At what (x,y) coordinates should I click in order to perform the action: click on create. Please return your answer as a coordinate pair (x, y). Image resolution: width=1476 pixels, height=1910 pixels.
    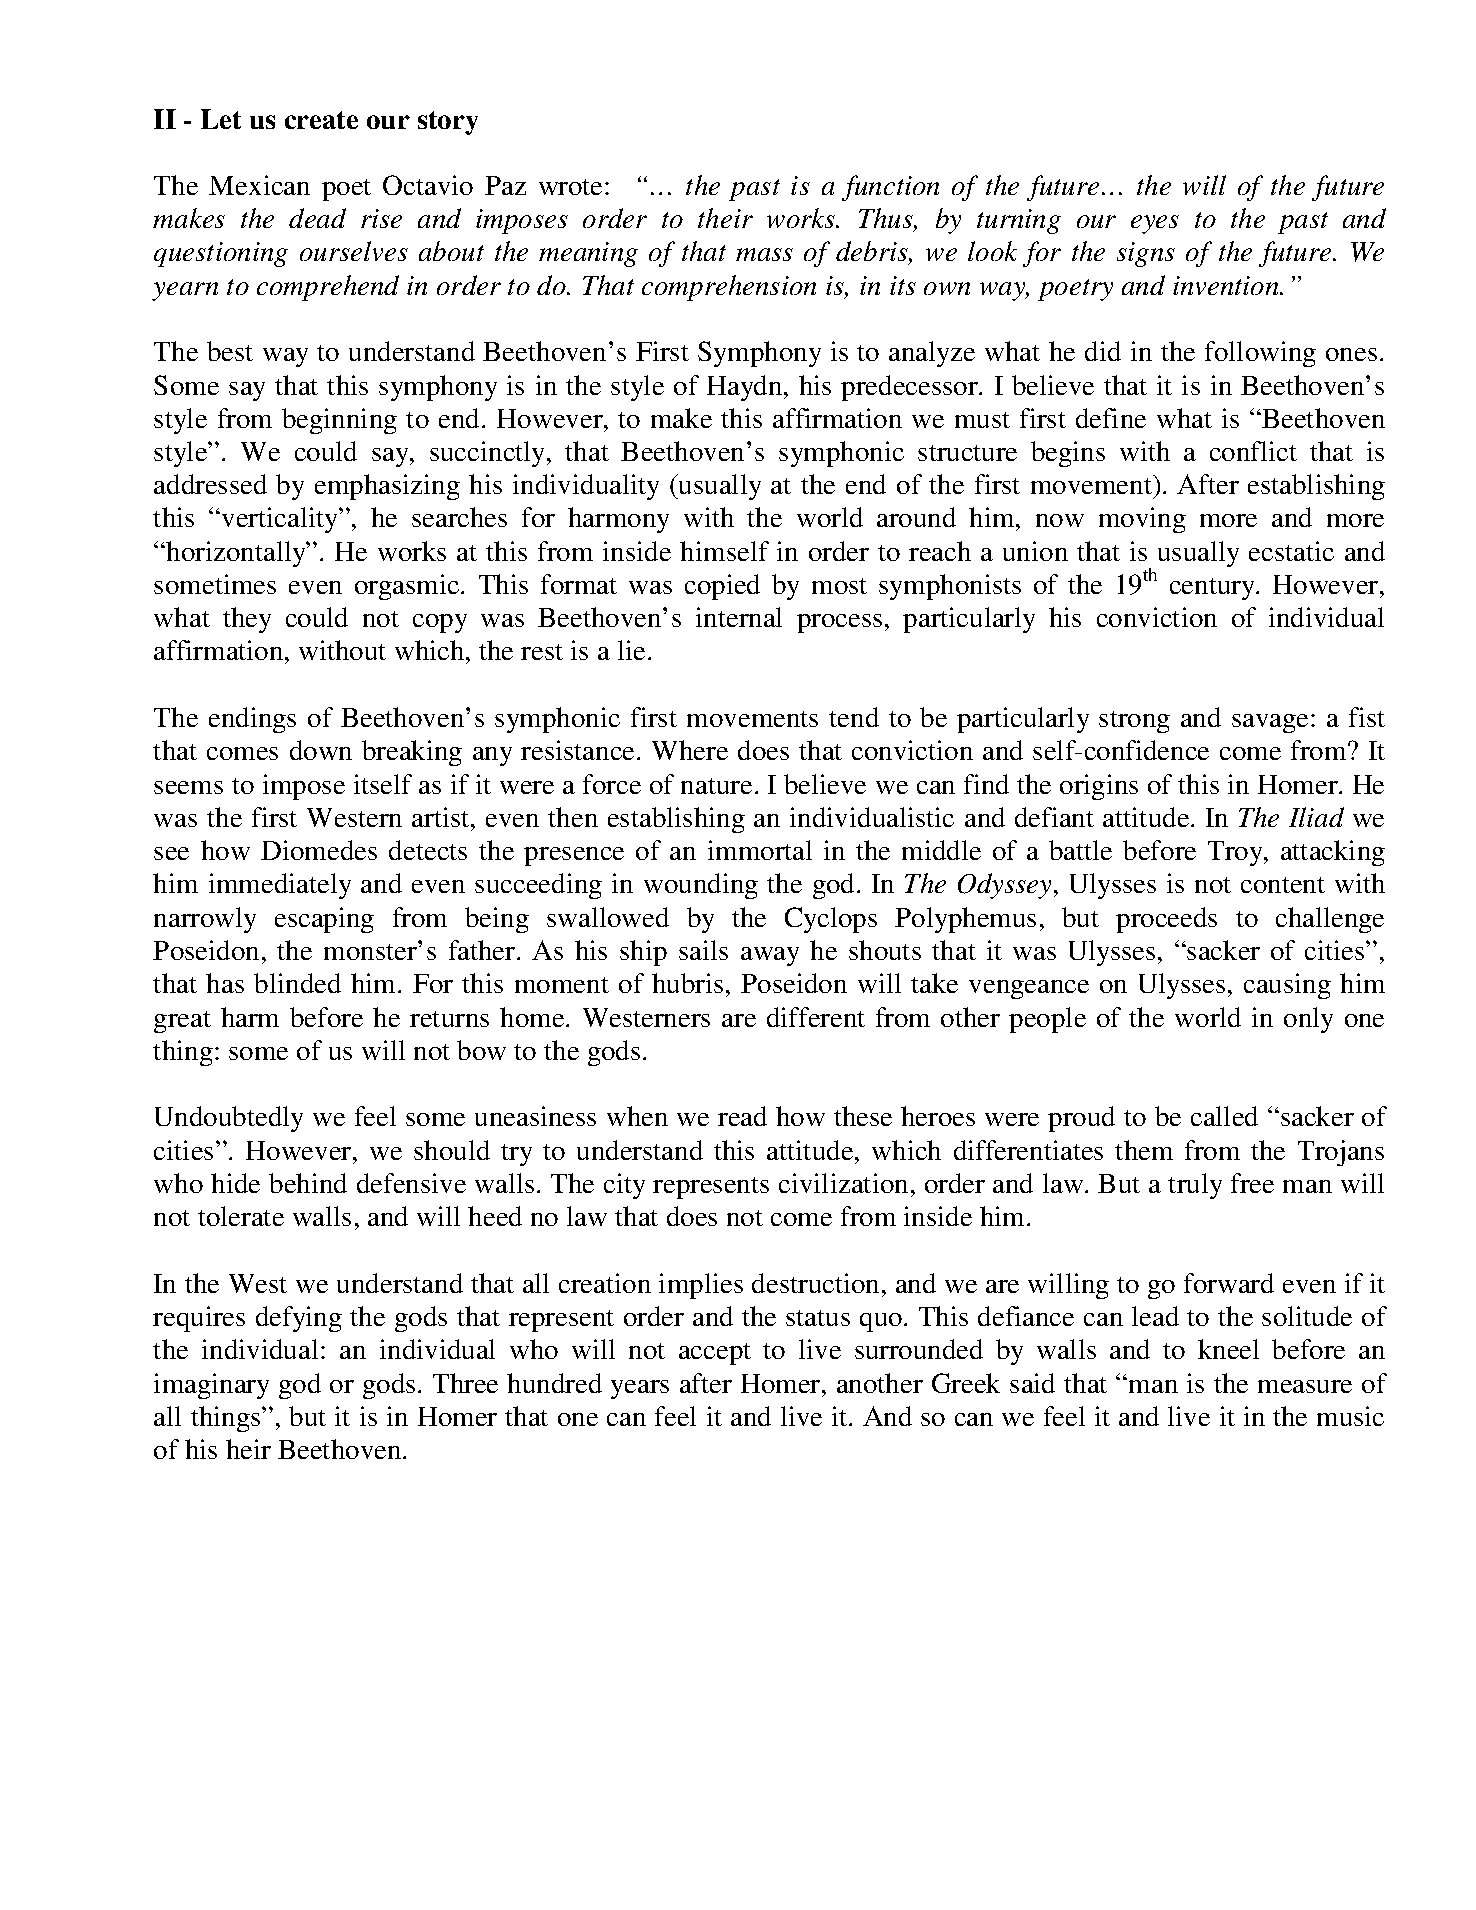
    Looking at the image, I should click on (321, 120).
